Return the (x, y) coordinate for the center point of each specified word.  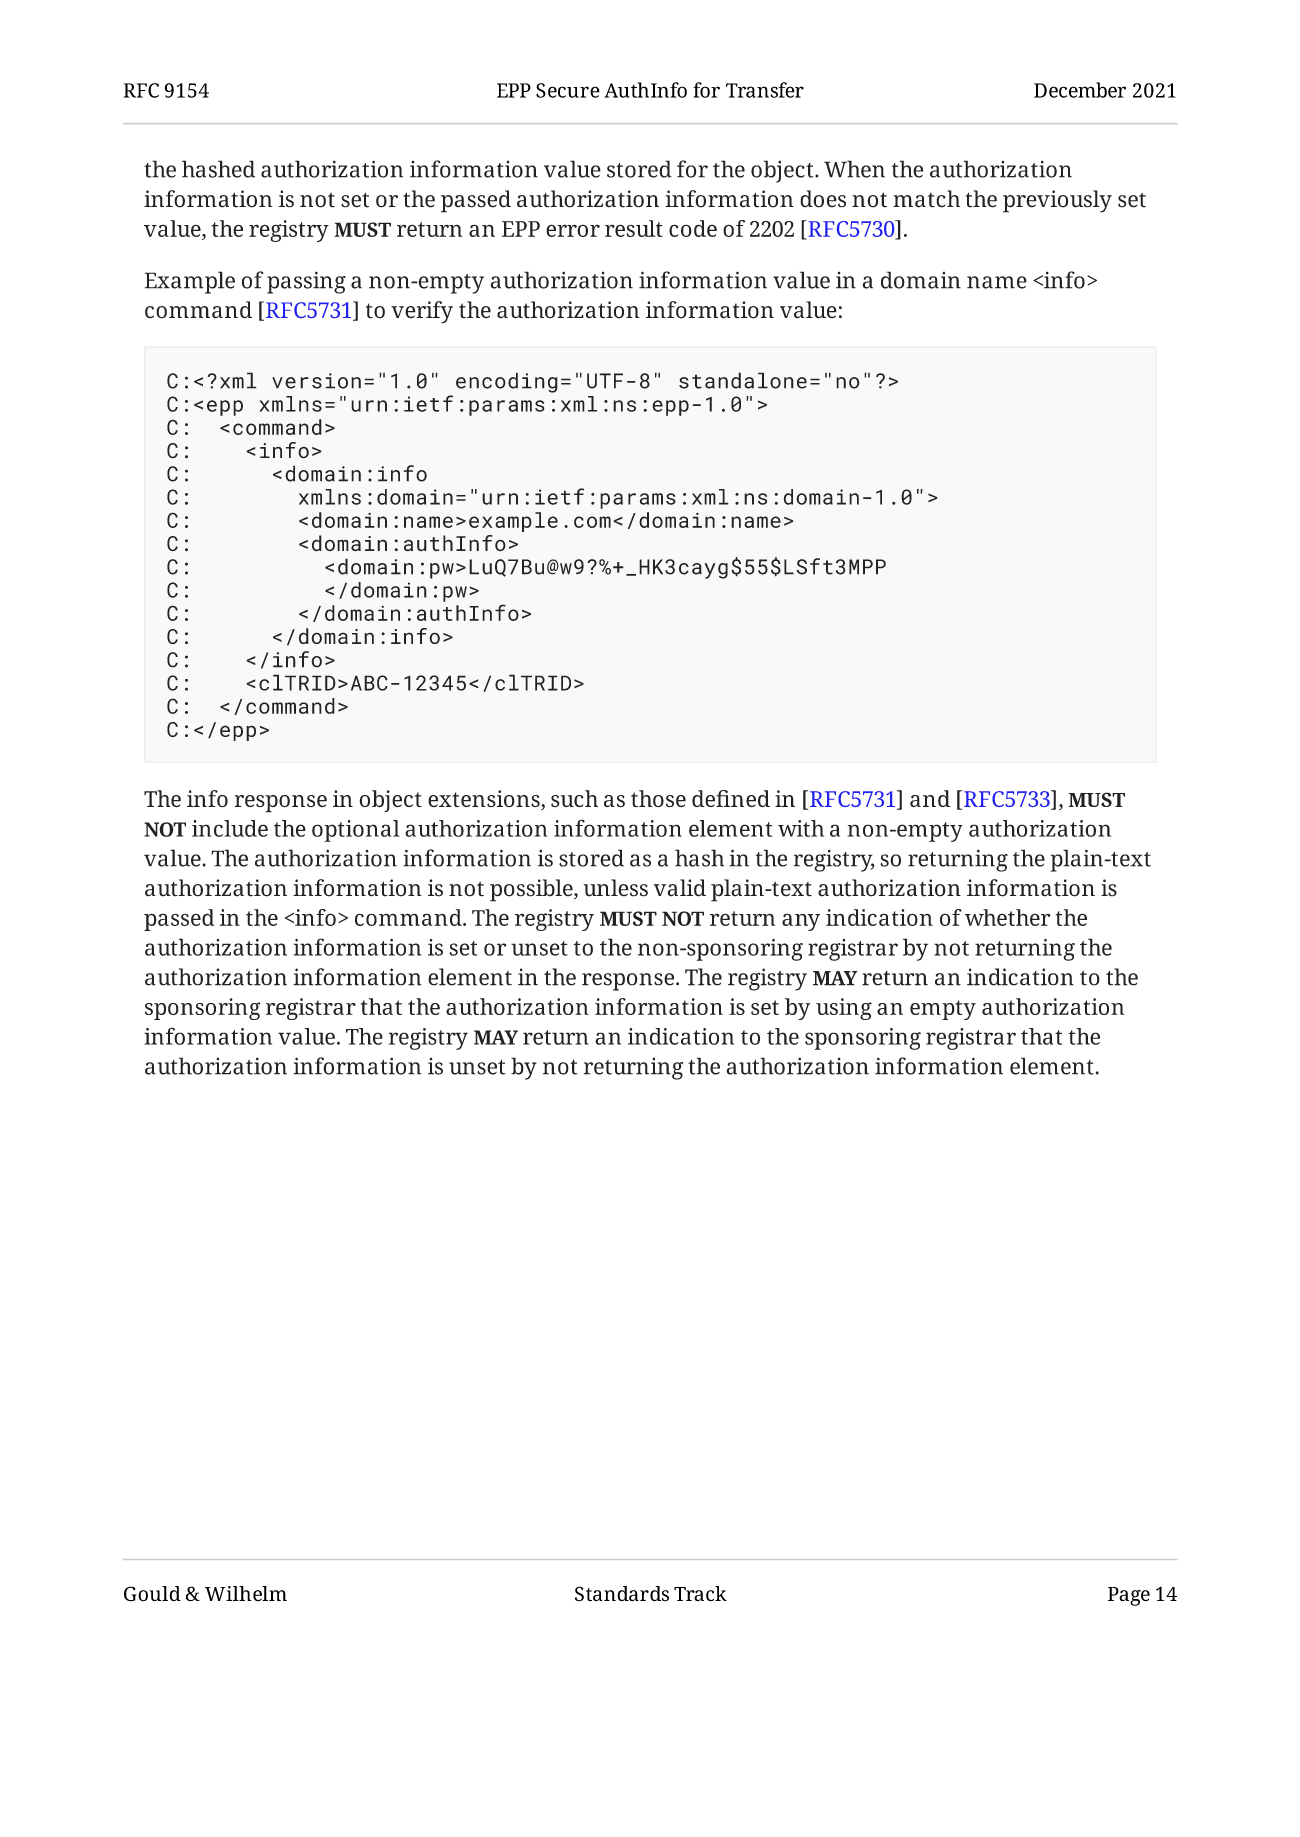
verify (422, 312)
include (230, 828)
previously (1057, 201)
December (1080, 90)
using (844, 1009)
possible (532, 890)
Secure (568, 90)
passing (306, 282)
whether (1008, 917)
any (801, 922)
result (634, 228)
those (658, 798)
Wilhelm (246, 1593)
